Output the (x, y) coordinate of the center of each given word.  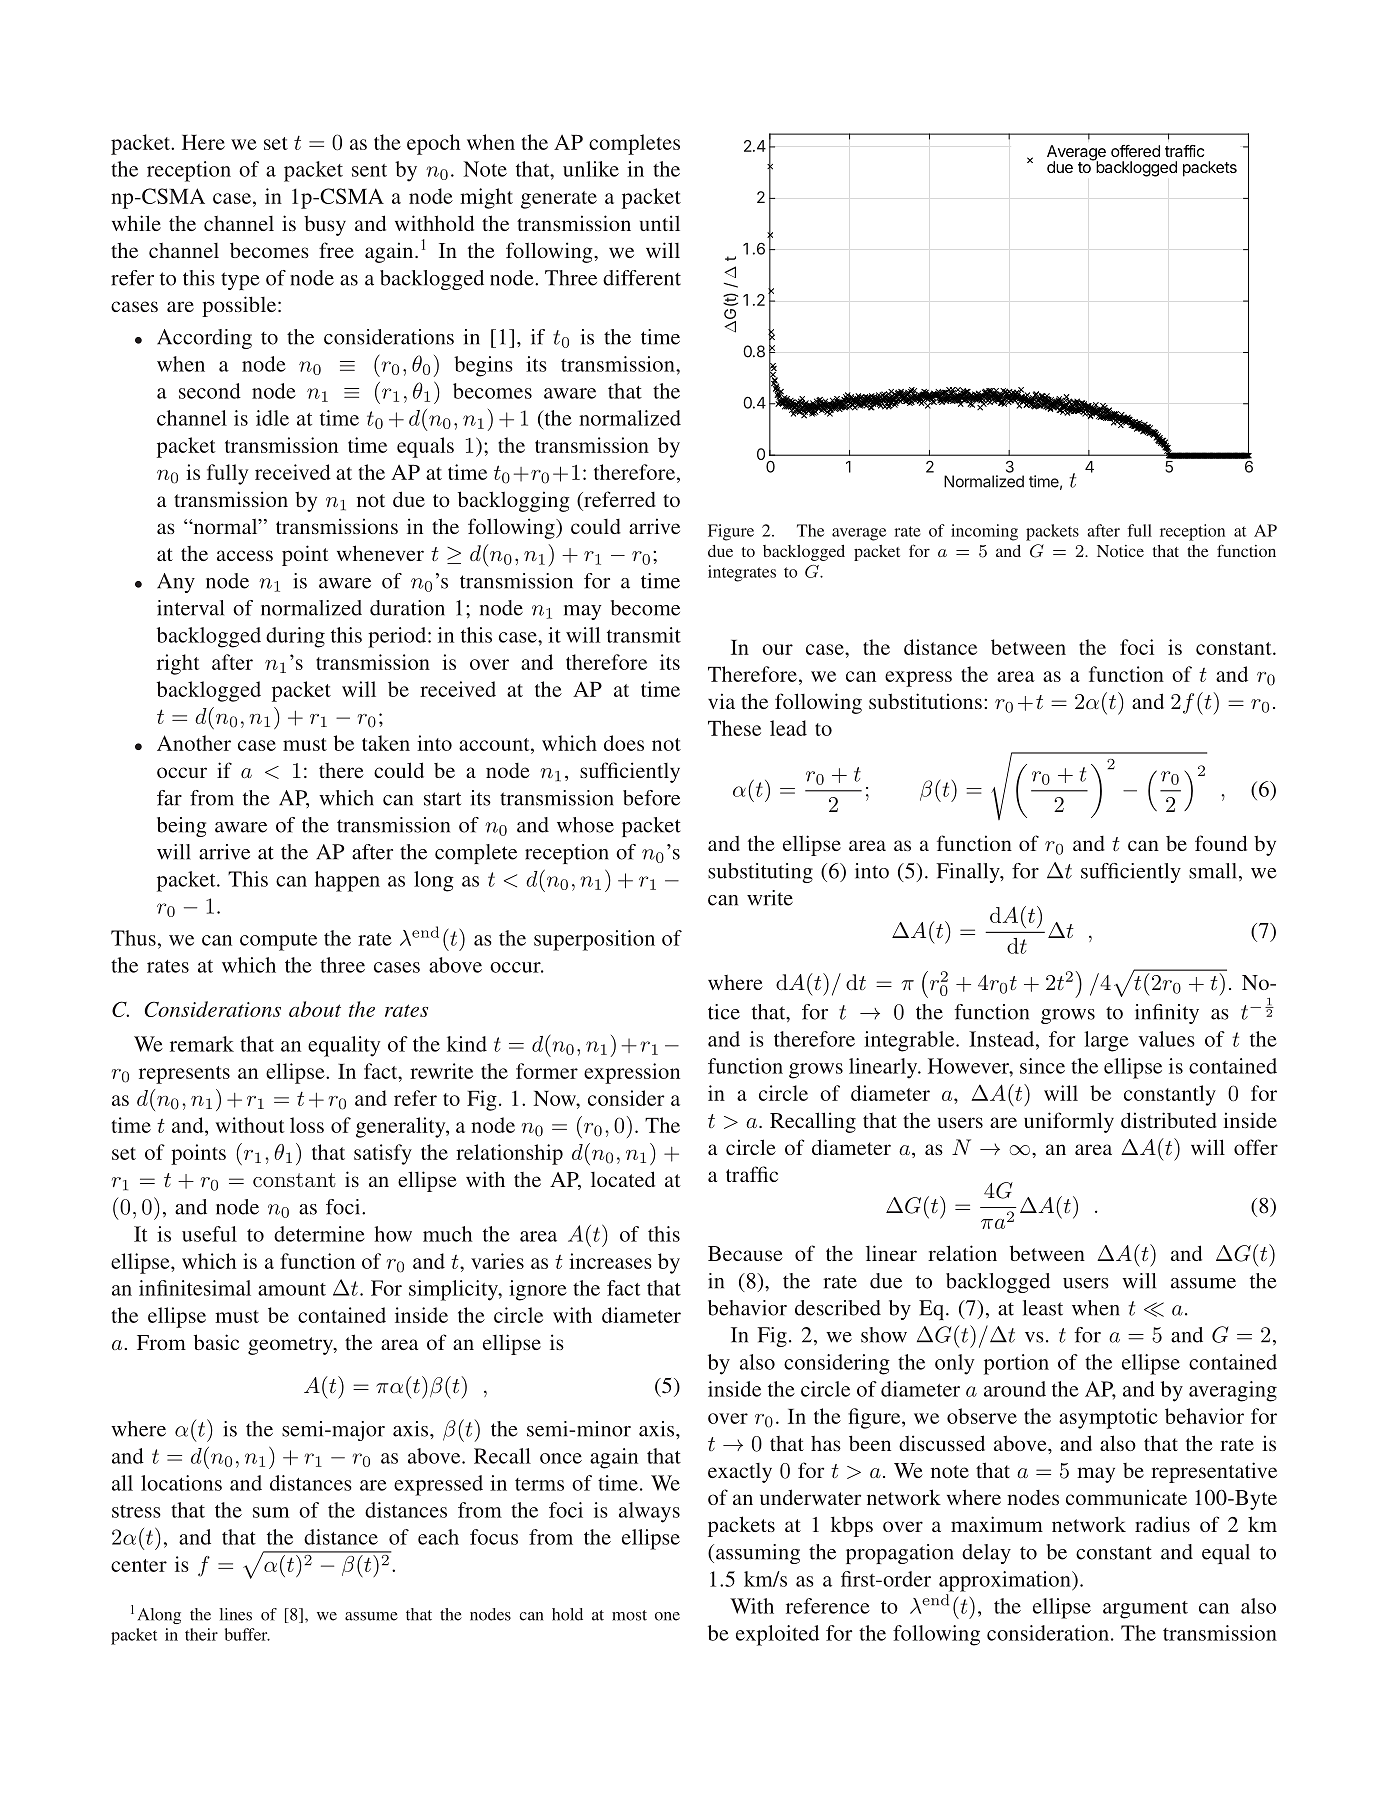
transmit (644, 635)
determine (319, 1234)
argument (1145, 1610)
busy (325, 225)
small (1214, 872)
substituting (760, 873)
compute (278, 942)
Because (745, 1253)
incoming (984, 532)
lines (235, 1614)
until (660, 223)
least (1043, 1308)
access (245, 555)
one (667, 1616)
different (642, 278)
